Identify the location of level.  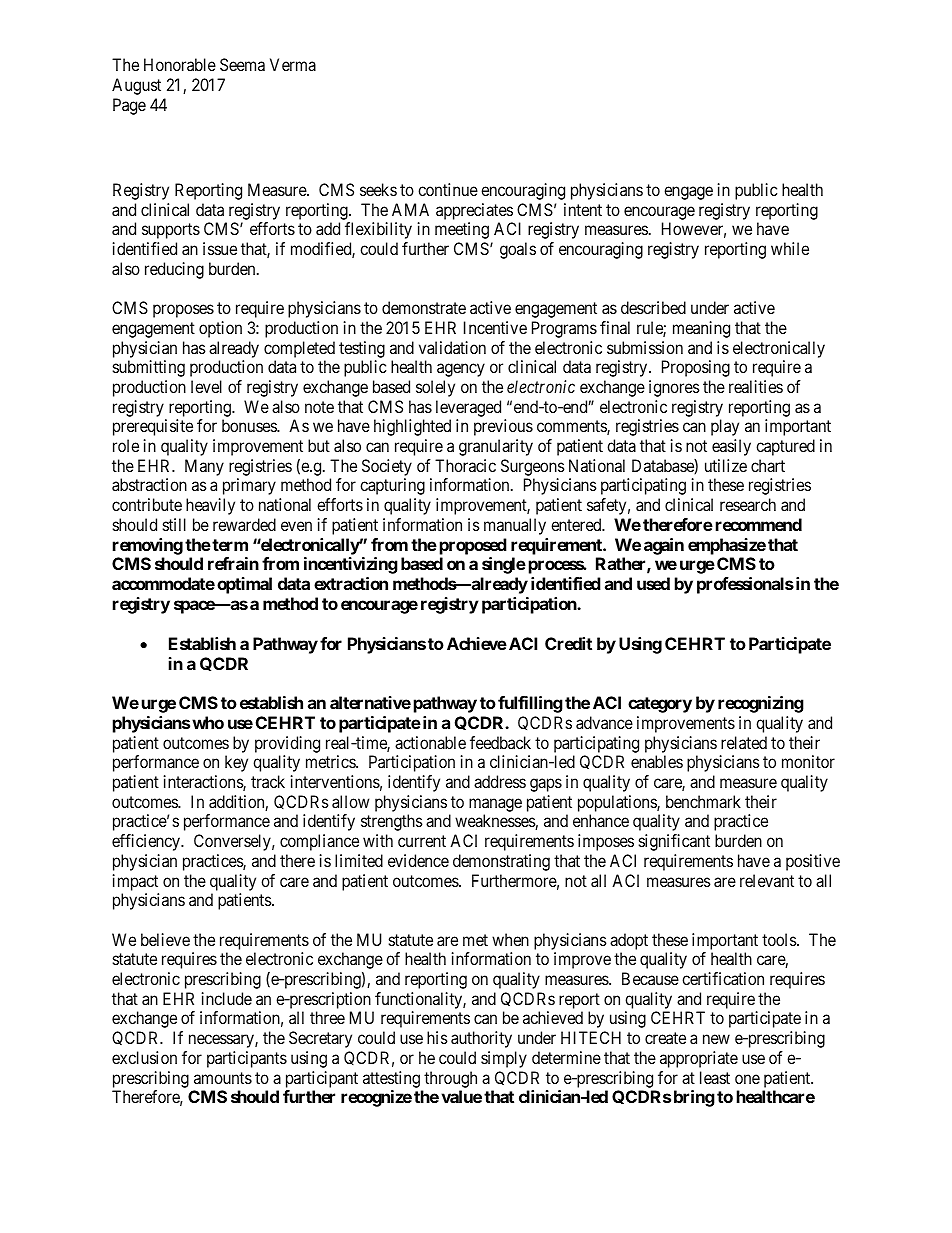
(206, 386).
